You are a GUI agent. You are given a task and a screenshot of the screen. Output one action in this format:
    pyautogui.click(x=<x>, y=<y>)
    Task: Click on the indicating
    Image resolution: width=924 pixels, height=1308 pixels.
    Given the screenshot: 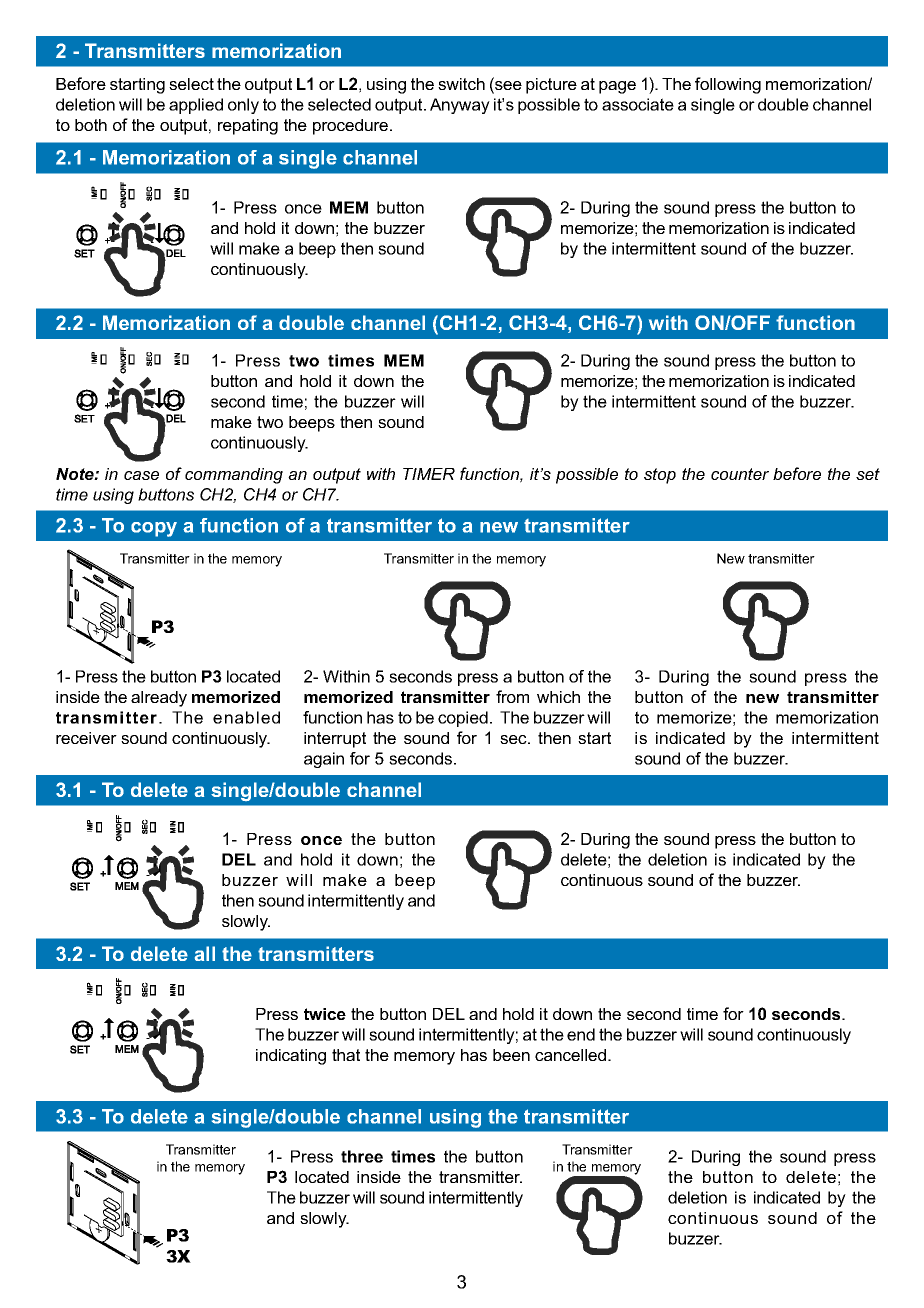 What is the action you would take?
    pyautogui.click(x=291, y=1057)
